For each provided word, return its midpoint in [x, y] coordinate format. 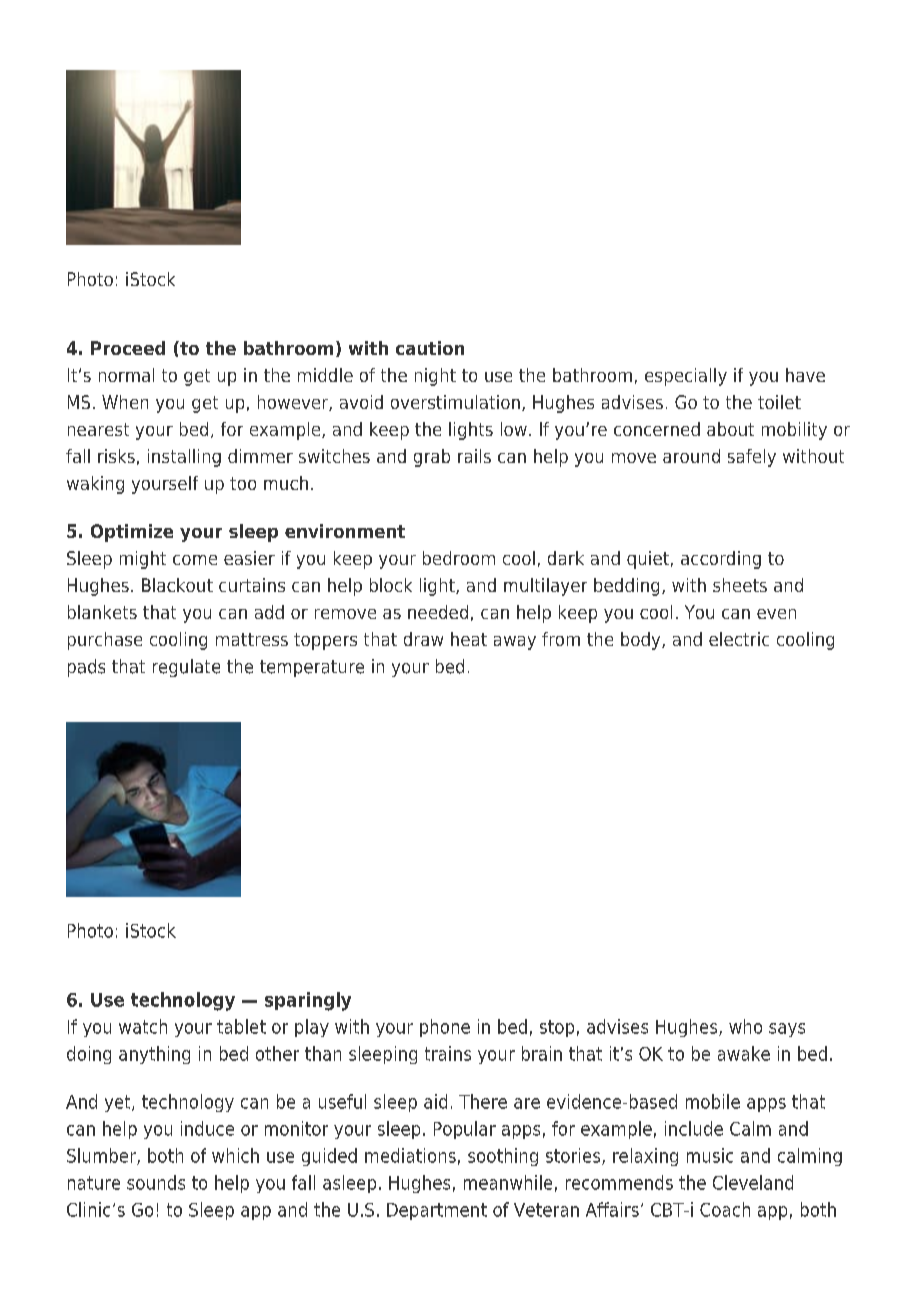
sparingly [308, 1001]
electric [739, 639]
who [745, 1026]
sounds [156, 1182]
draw [423, 639]
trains [448, 1053]
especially [686, 377]
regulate [186, 668]
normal [126, 375]
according [721, 560]
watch [143, 1026]
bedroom [459, 558]
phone [445, 1028]
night [435, 377]
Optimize [132, 533]
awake [744, 1053]
